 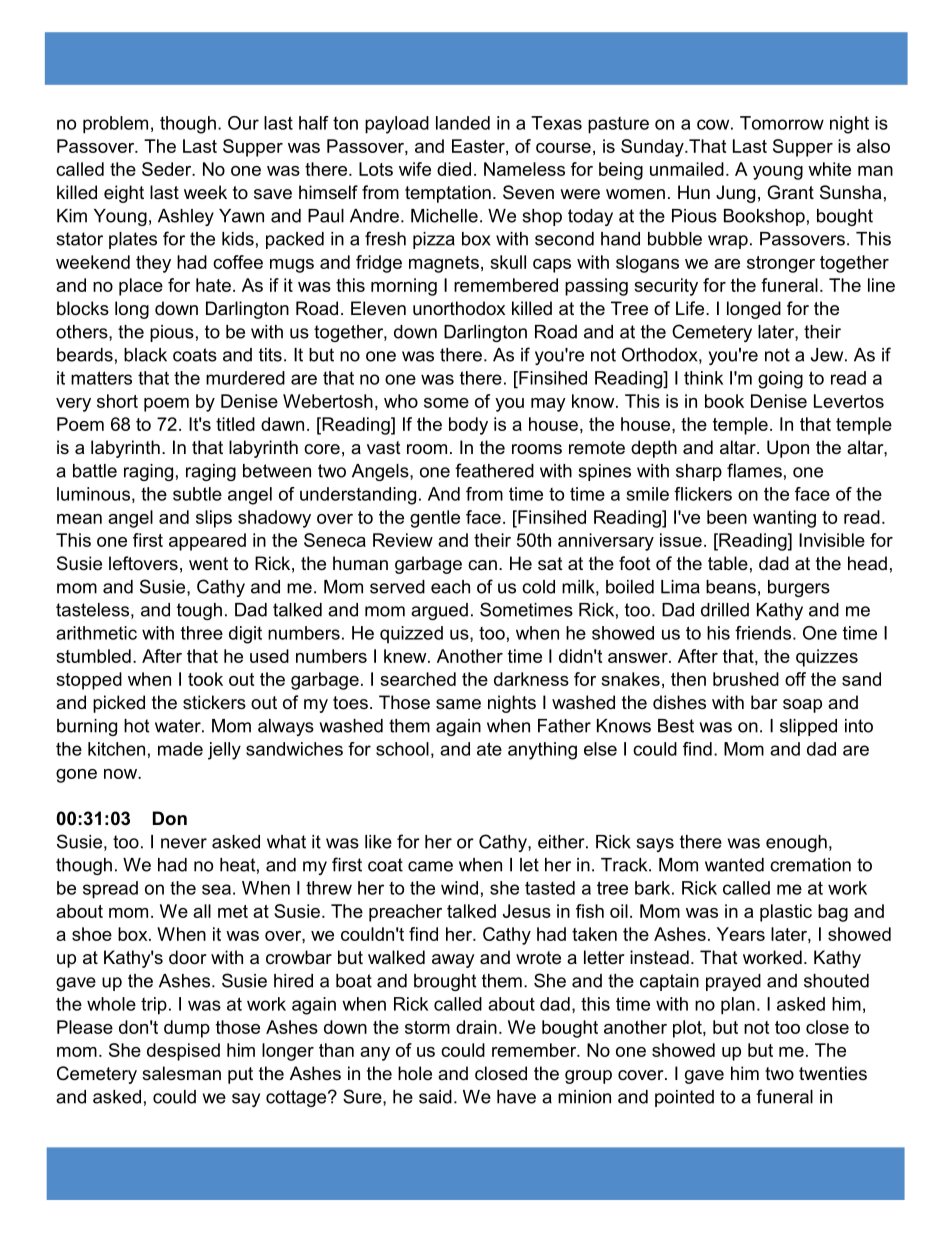 I want to click on anything, so click(x=542, y=751).
